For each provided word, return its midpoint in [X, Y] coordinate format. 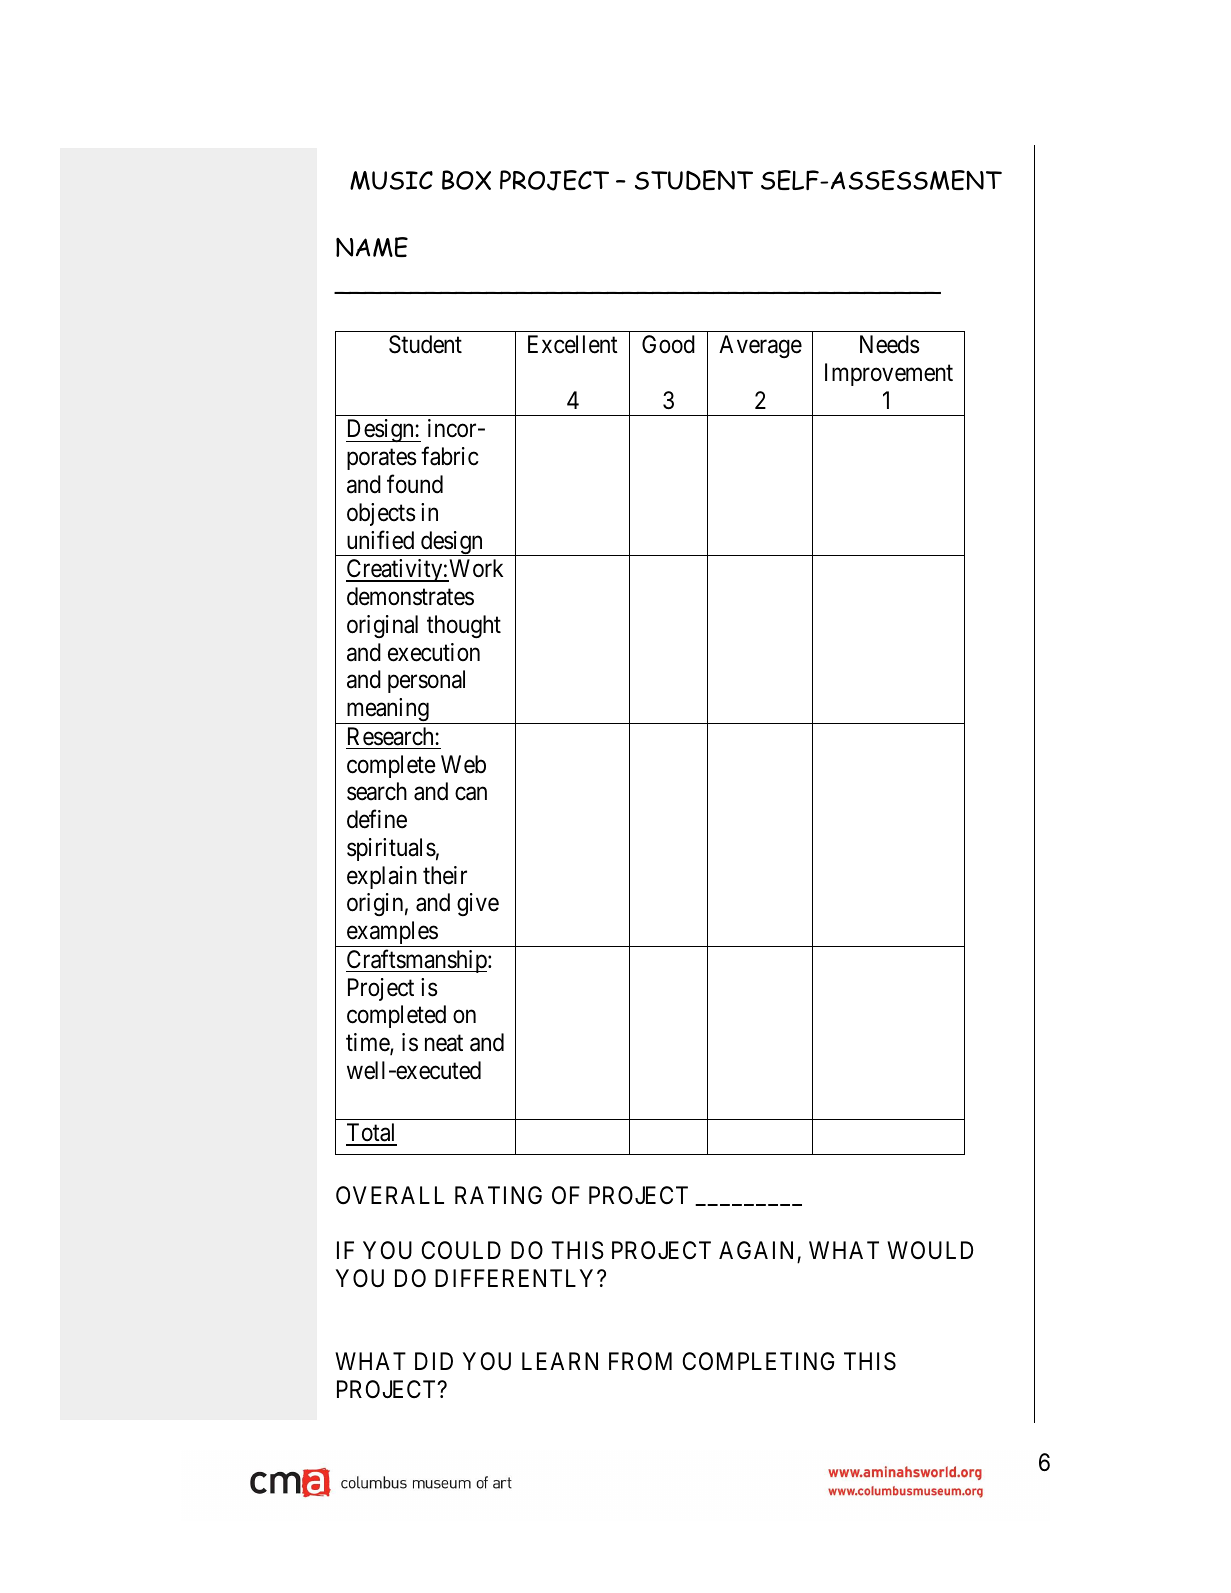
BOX [466, 180]
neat [444, 1043]
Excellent [573, 344]
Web [463, 764]
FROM [640, 1361]
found [415, 484]
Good [668, 344]
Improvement [889, 374]
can [471, 794]
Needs [889, 344]
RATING [498, 1195]
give [478, 904]
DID [434, 1361]
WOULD [930, 1250]
